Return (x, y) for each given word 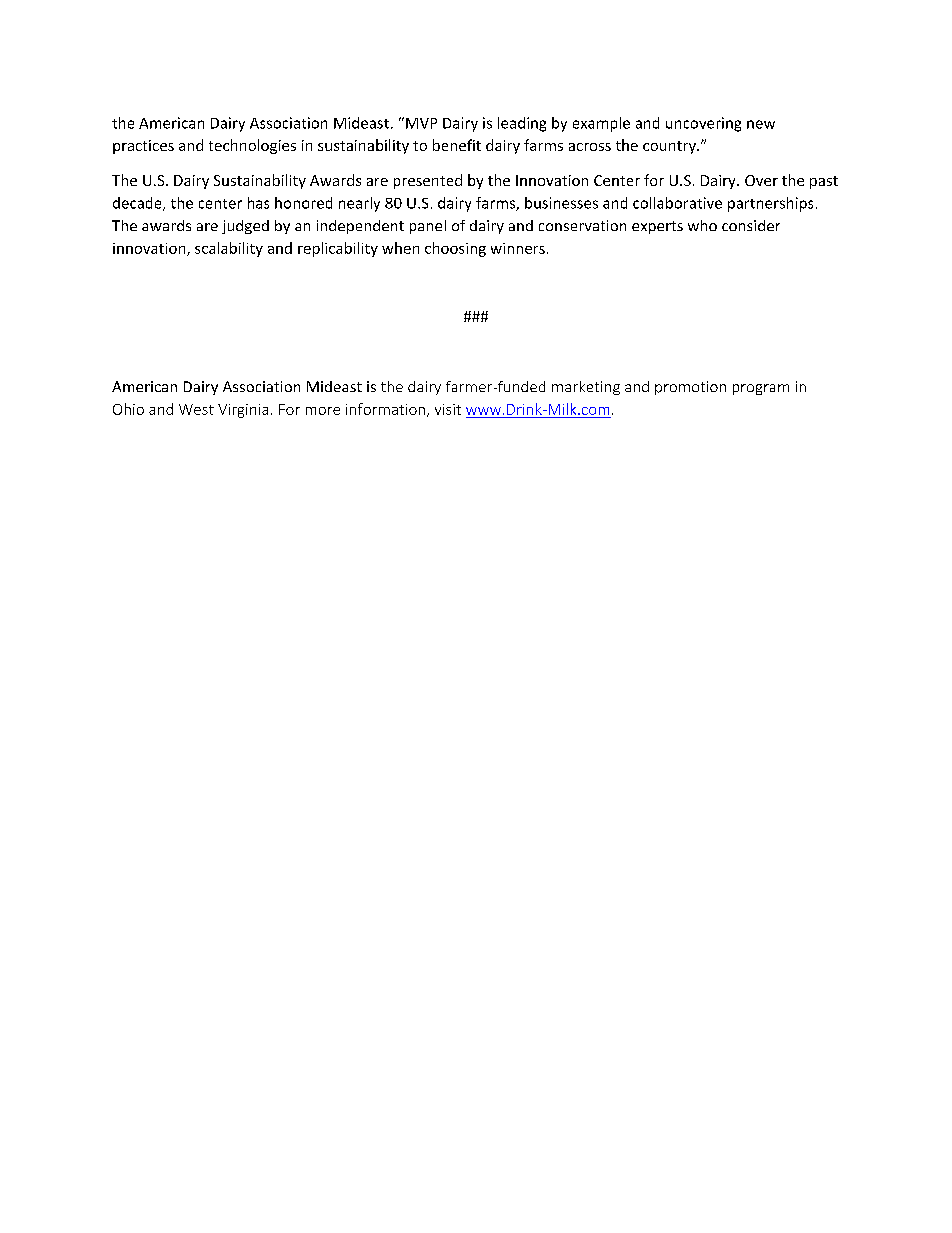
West (196, 409)
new (761, 124)
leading (522, 124)
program (761, 389)
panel (428, 227)
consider (751, 225)
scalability (229, 249)
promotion (690, 388)
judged (245, 227)
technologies (252, 146)
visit (448, 409)
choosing (455, 249)
